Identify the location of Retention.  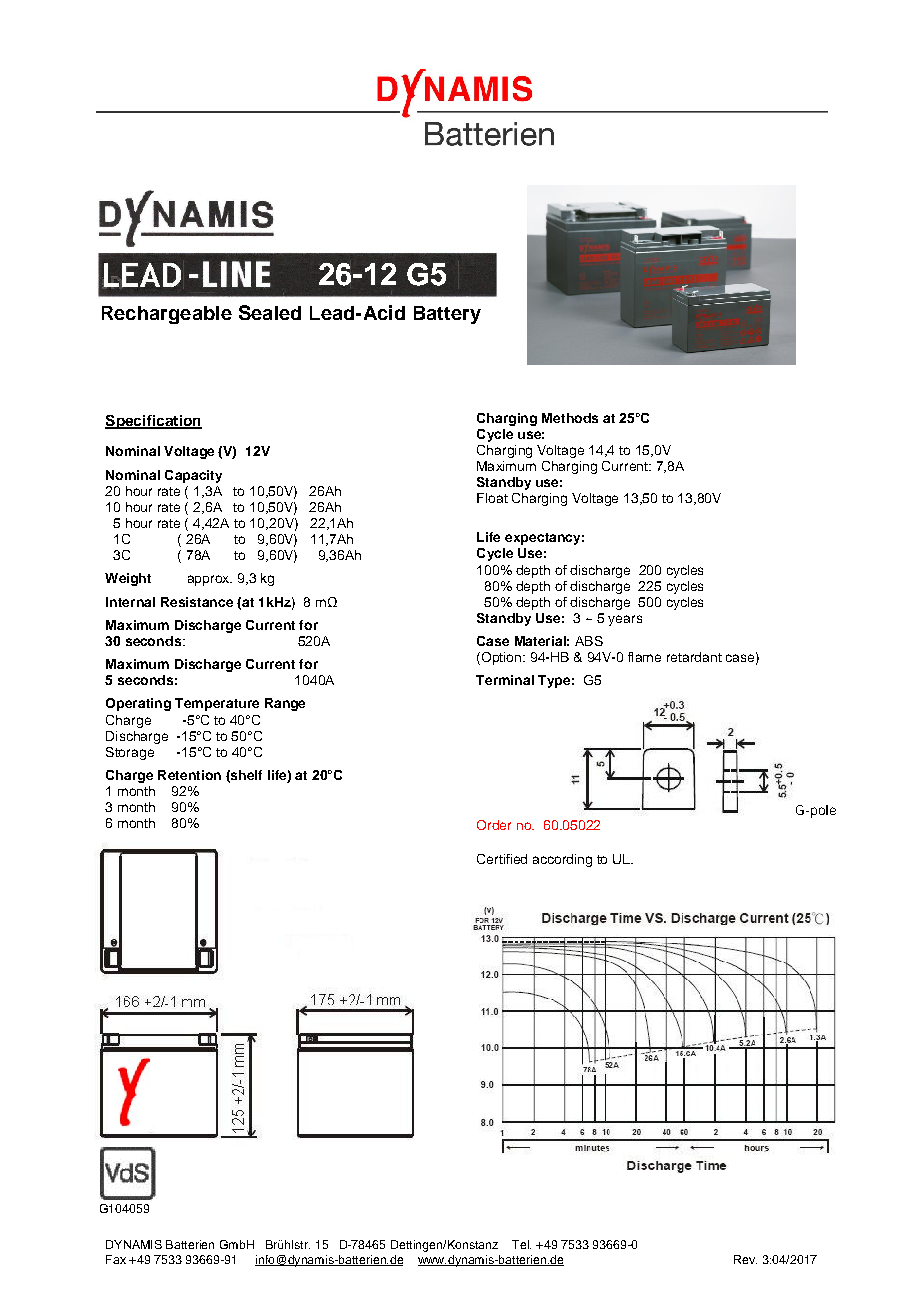
(189, 775).
